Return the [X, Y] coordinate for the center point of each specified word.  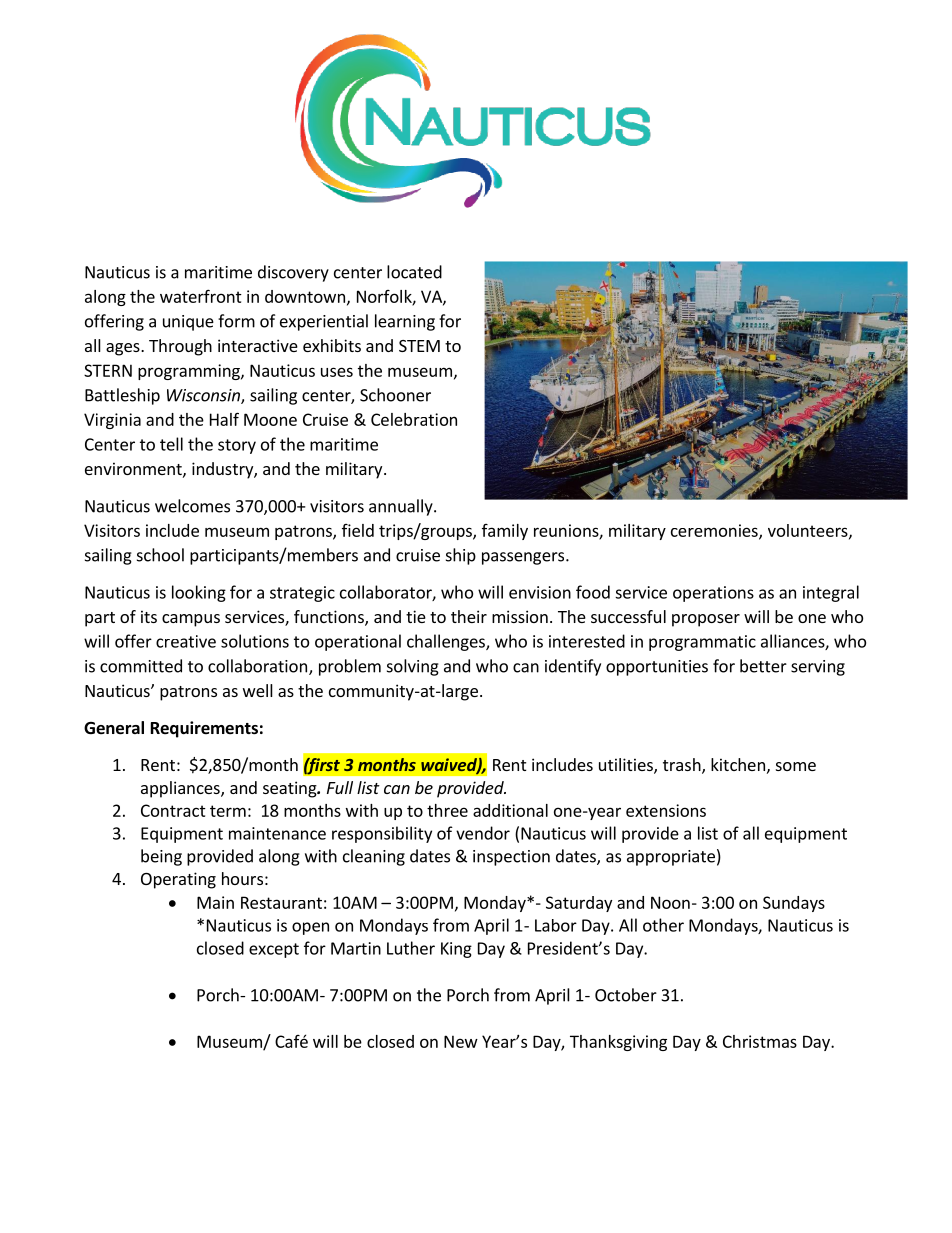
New [461, 1041]
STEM [419, 346]
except [274, 950]
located [414, 272]
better [763, 666]
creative [186, 641]
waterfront [201, 296]
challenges [447, 642]
